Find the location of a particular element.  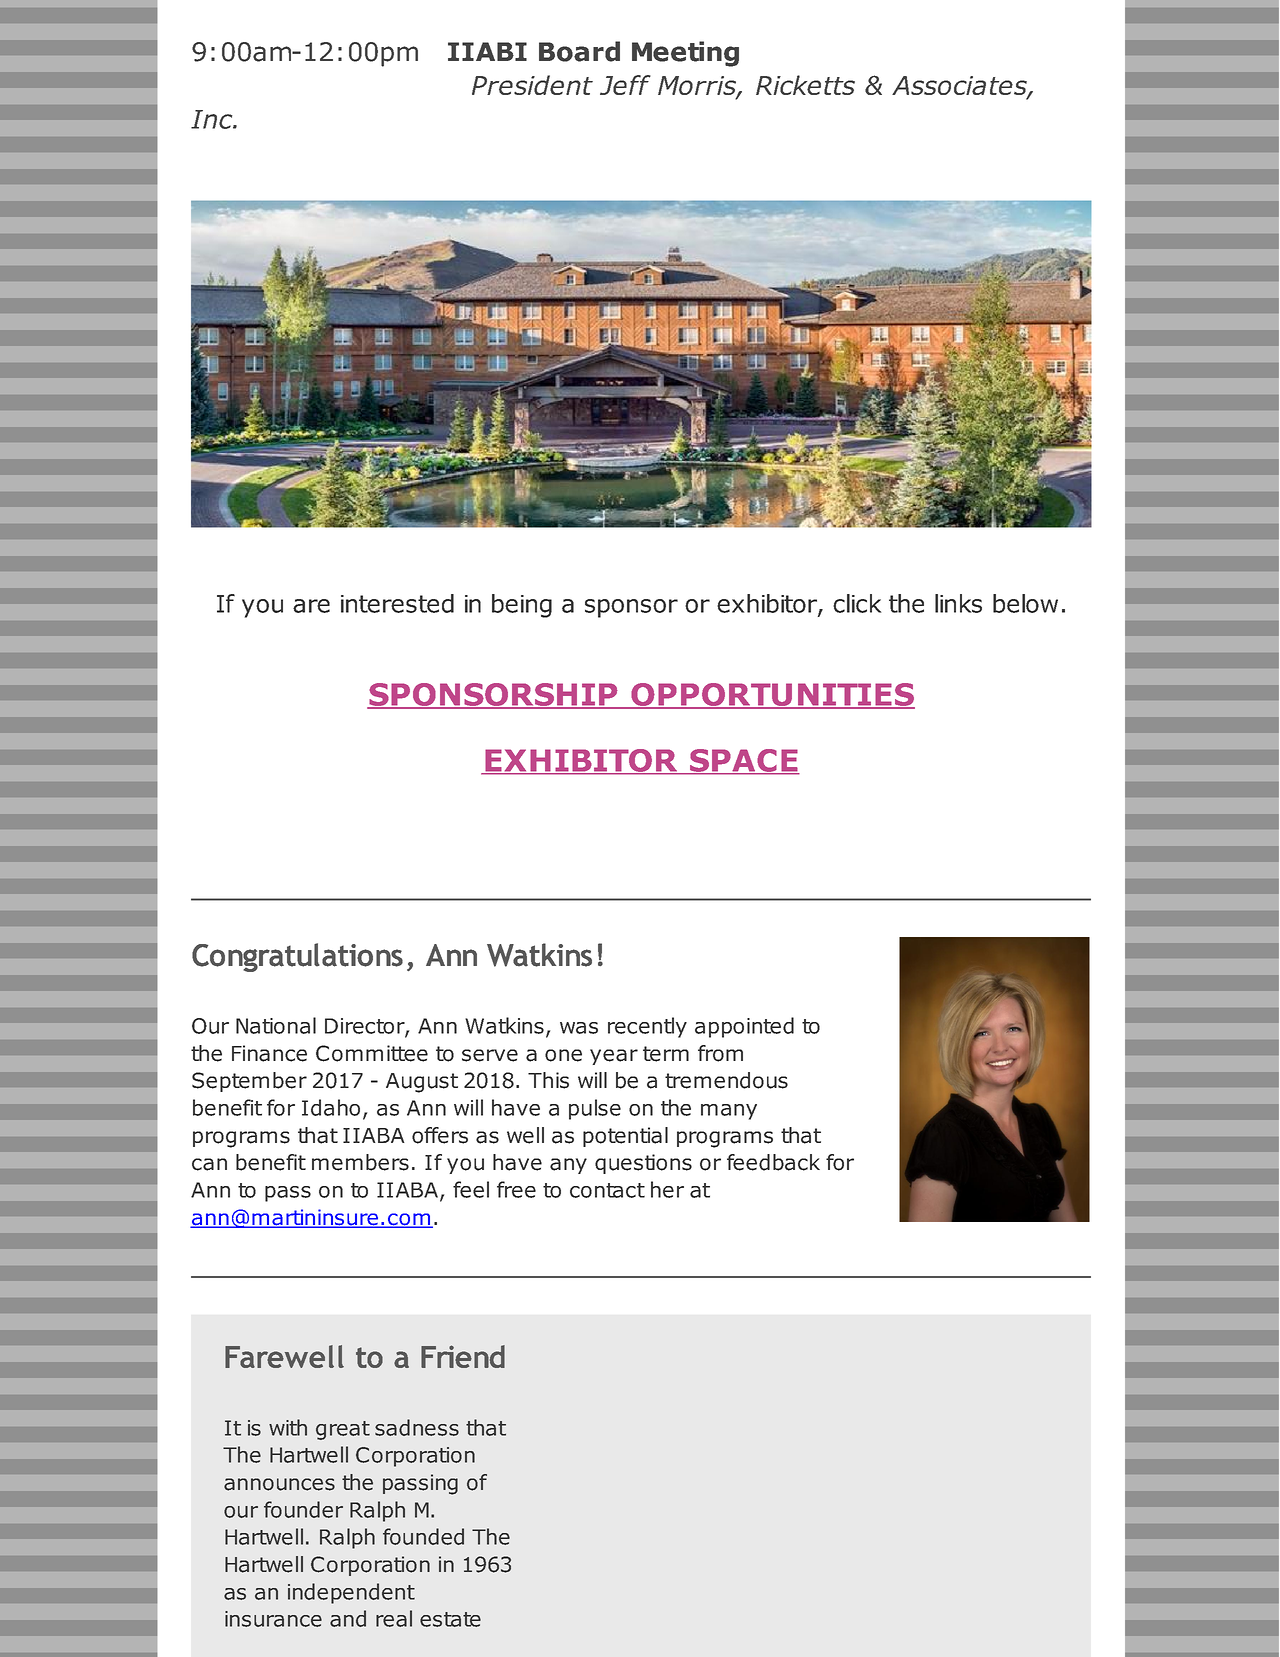

estate is located at coordinates (450, 1619).
